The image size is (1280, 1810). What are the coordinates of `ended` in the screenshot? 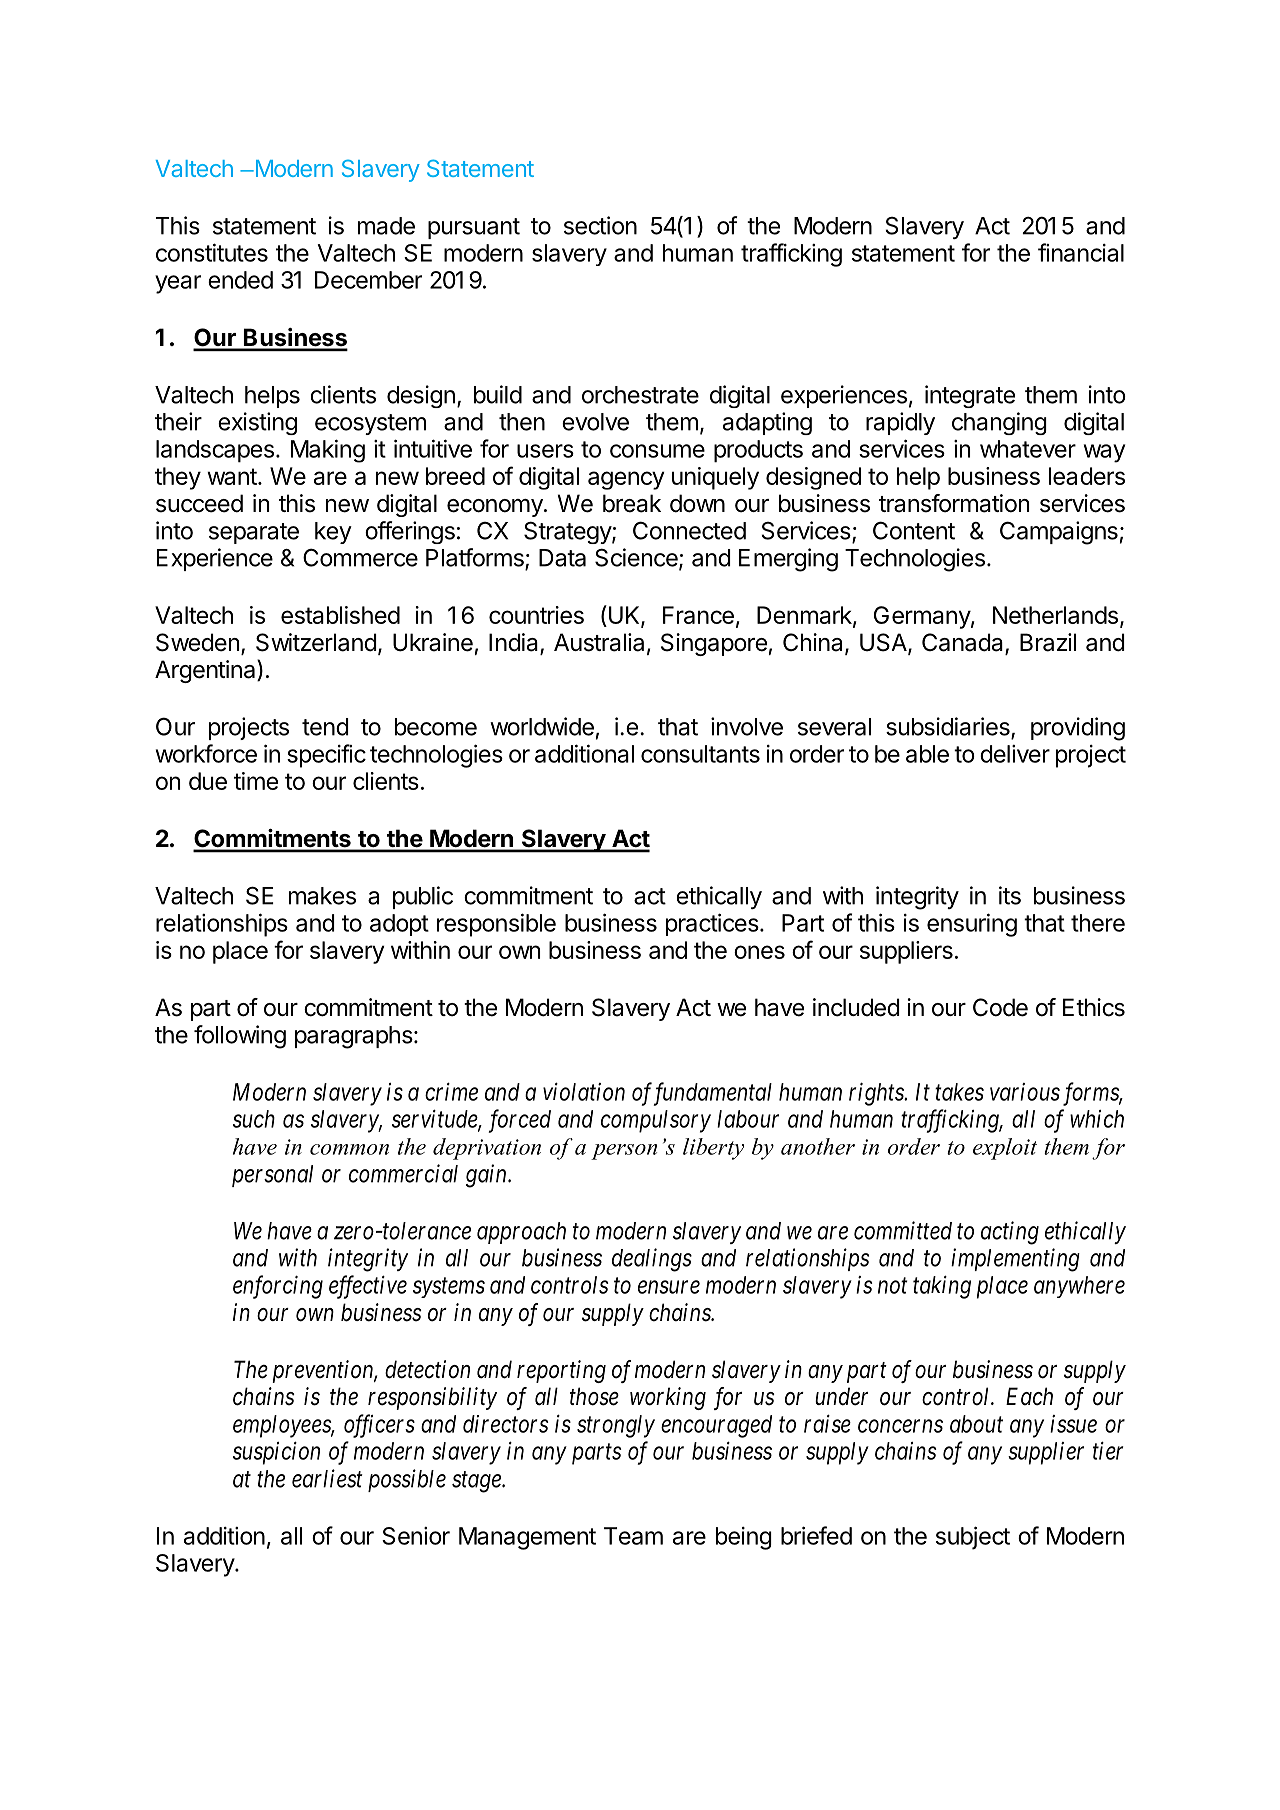 It's located at (240, 280).
